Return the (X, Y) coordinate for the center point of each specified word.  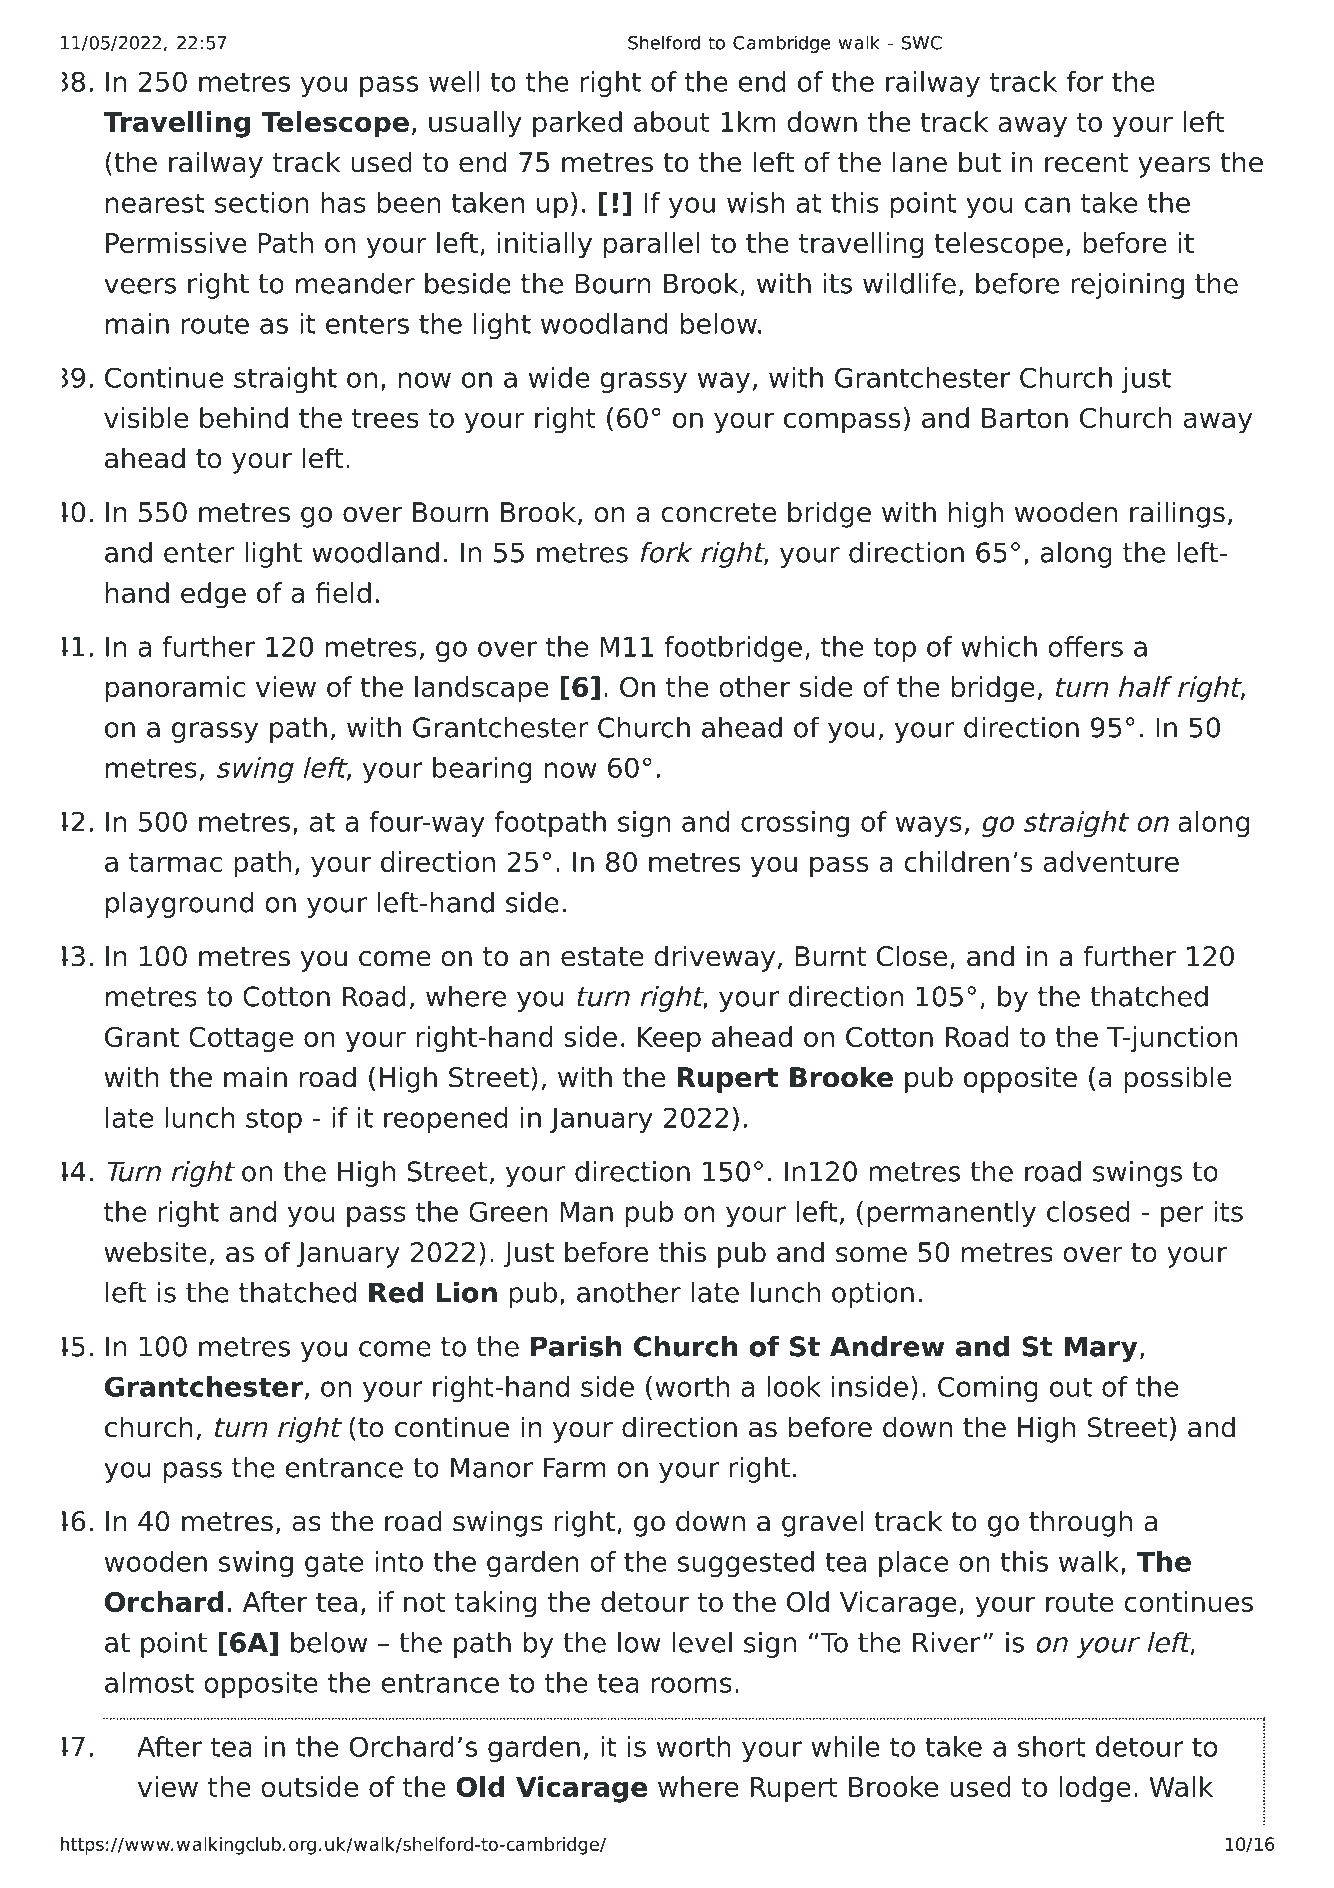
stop (274, 1120)
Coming (988, 1389)
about (672, 121)
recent (1086, 163)
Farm (575, 1467)
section (262, 202)
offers (1085, 646)
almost (149, 1682)
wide (559, 377)
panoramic (175, 689)
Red (396, 1292)
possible (1177, 1079)
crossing (795, 824)
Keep (669, 1040)
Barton (1025, 418)
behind (244, 417)
